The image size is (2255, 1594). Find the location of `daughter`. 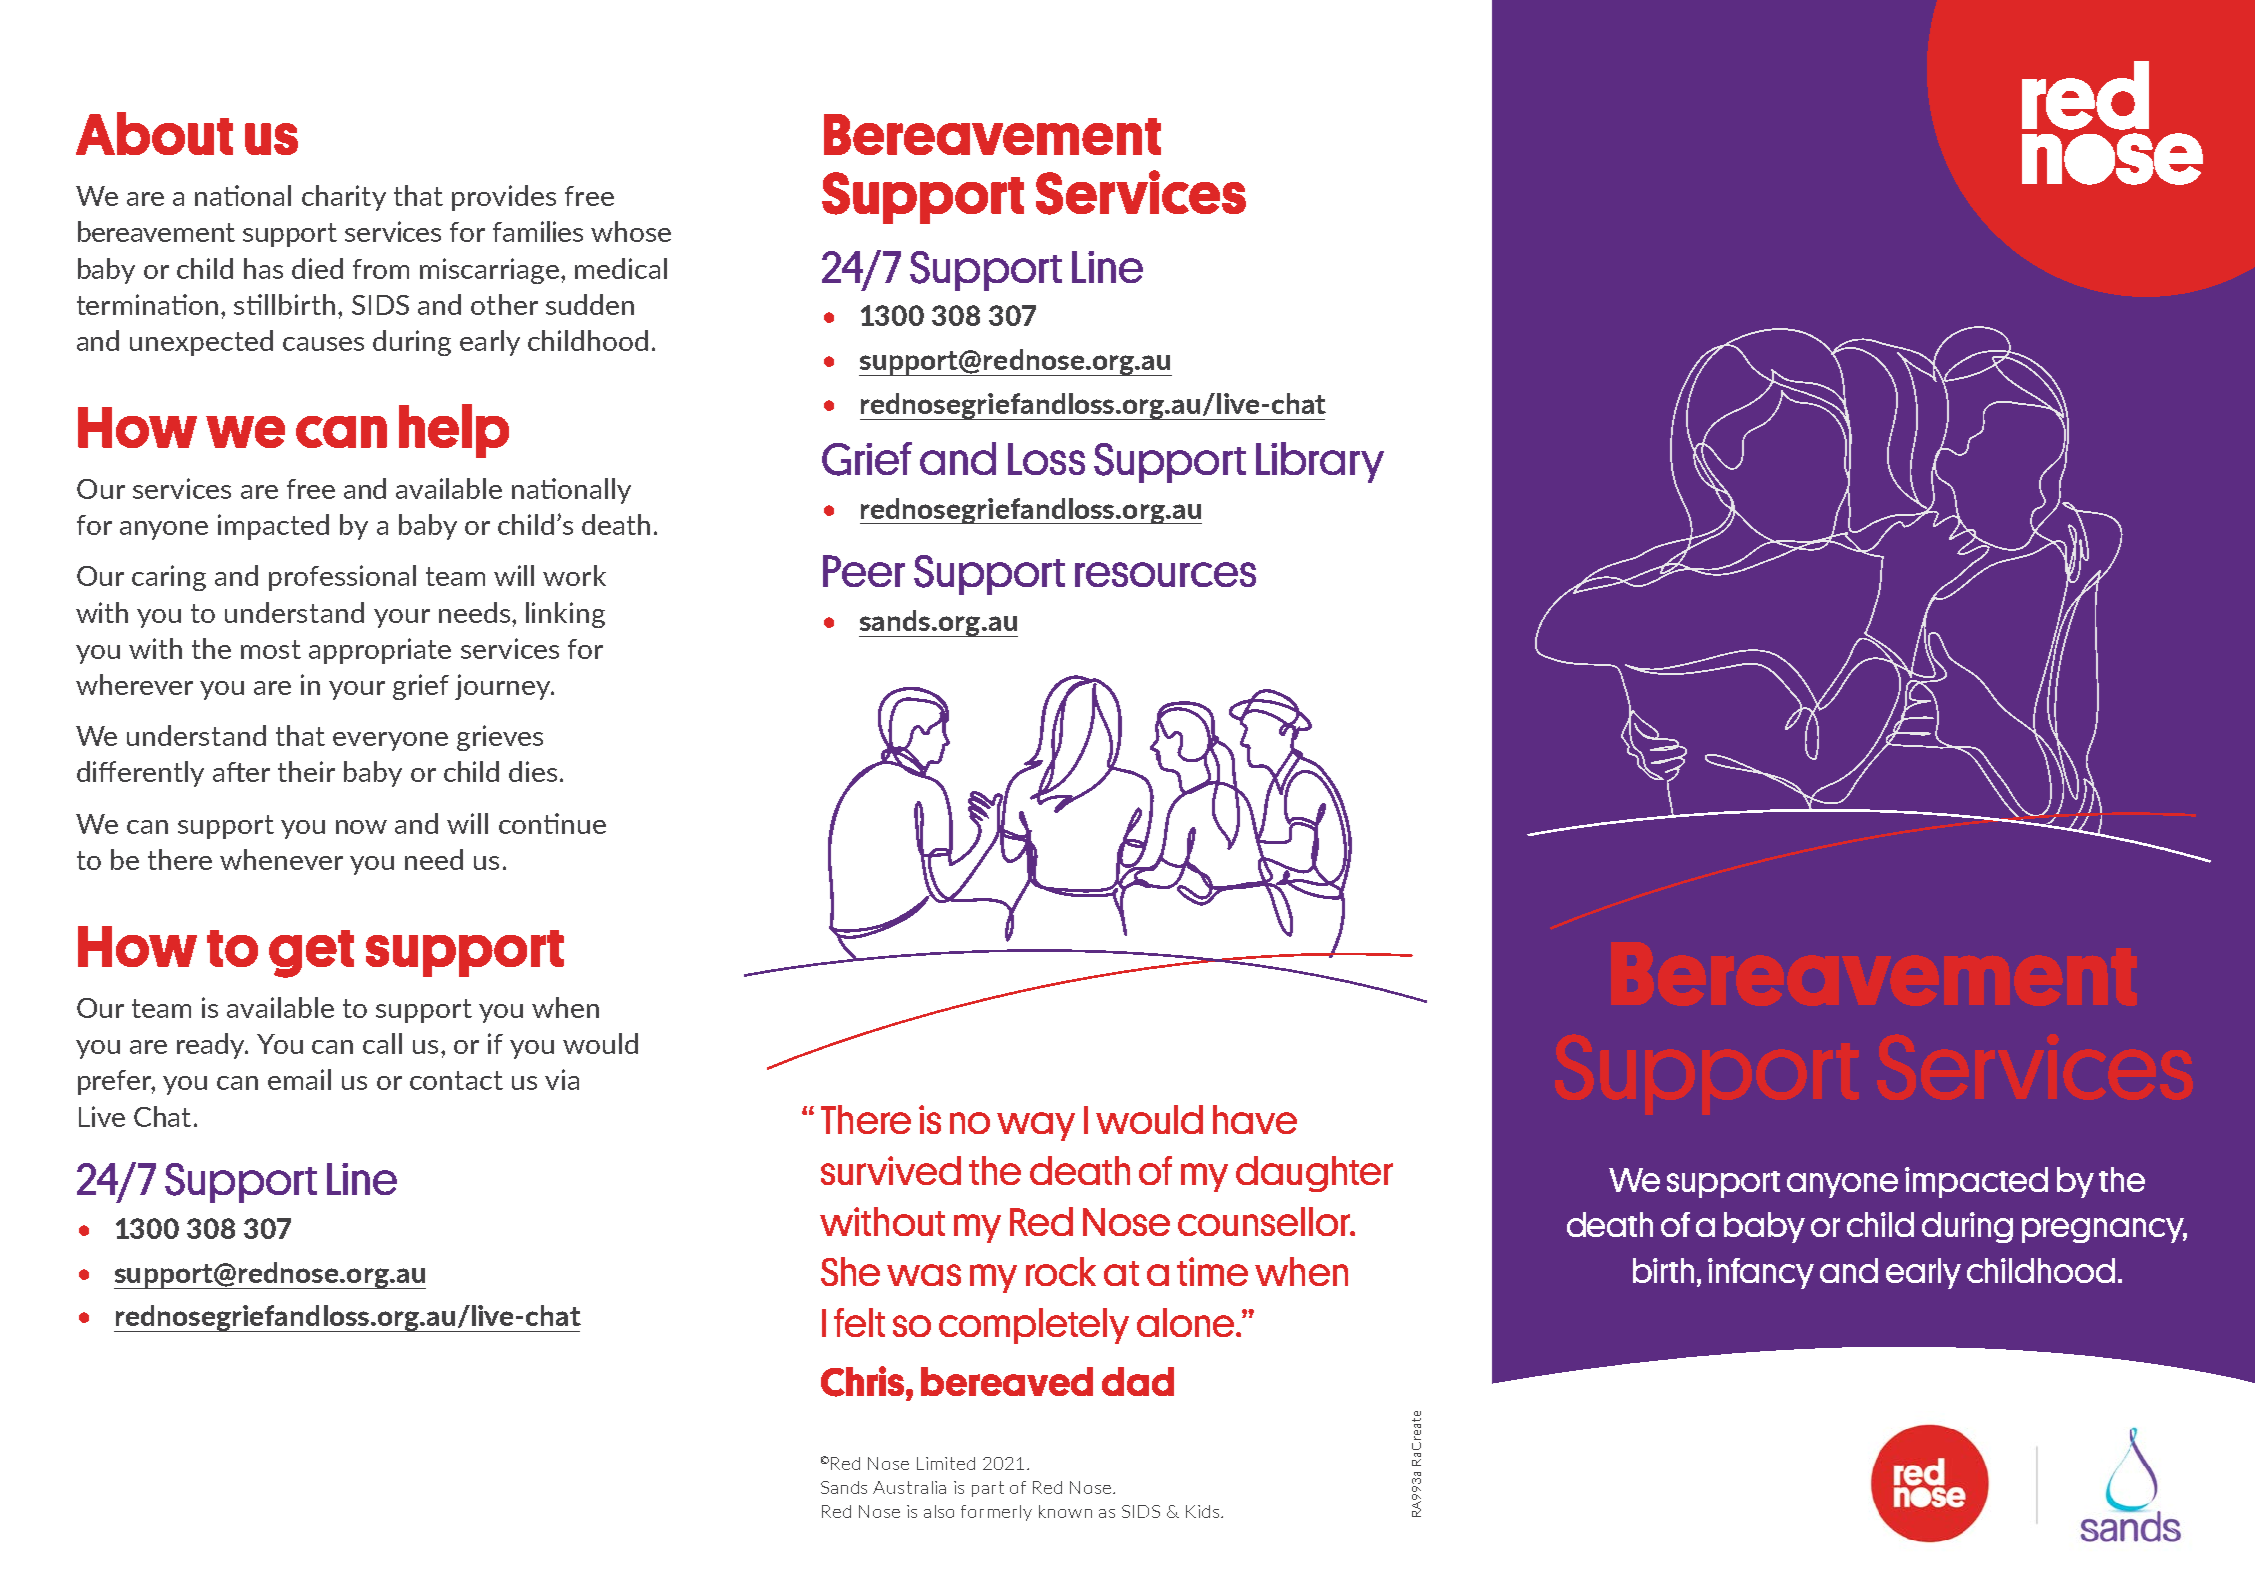

daughter is located at coordinates (1314, 1174).
